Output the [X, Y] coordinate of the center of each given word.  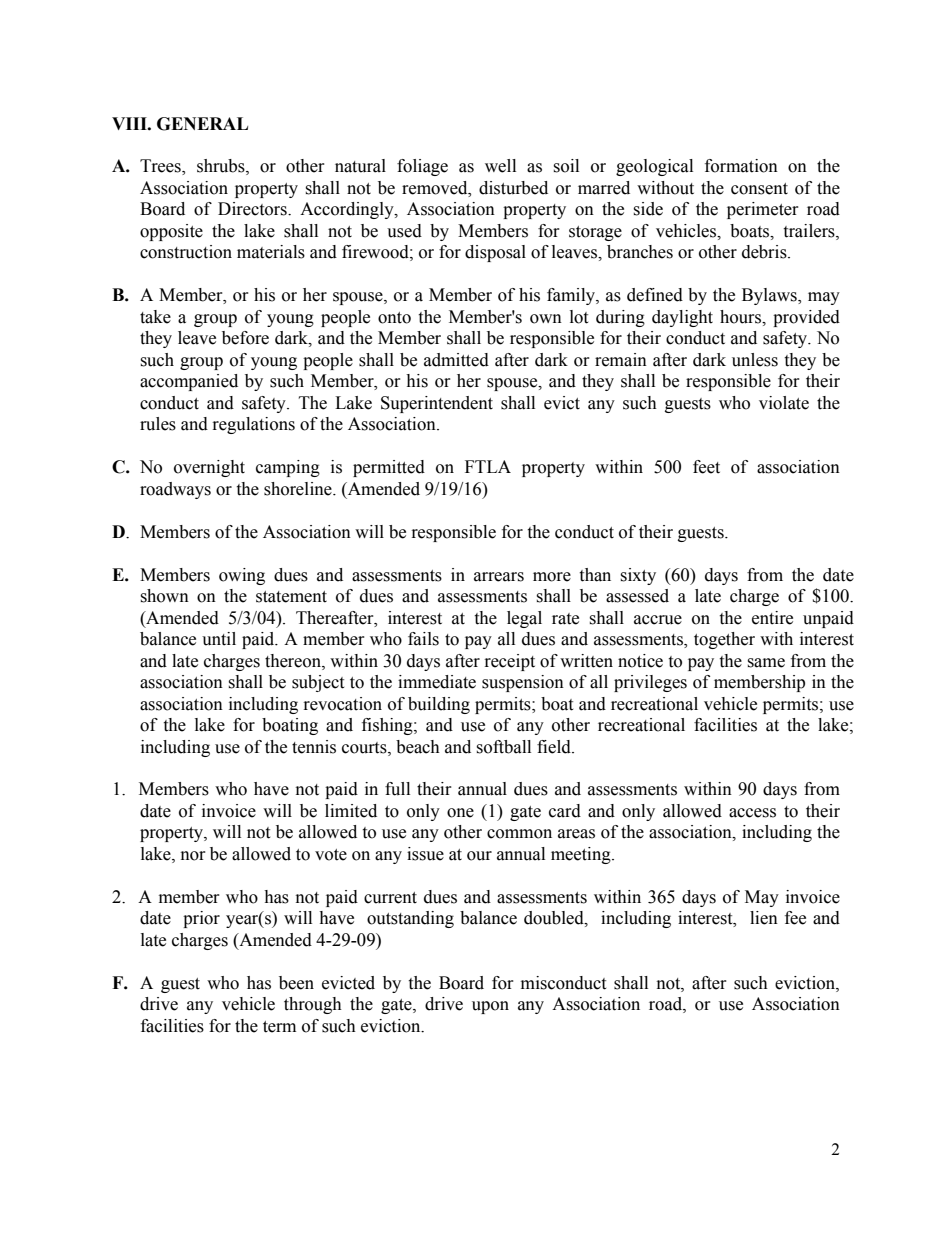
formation [741, 166]
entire [772, 618]
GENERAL [202, 124]
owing [242, 576]
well [500, 166]
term [279, 1027]
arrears [499, 577]
